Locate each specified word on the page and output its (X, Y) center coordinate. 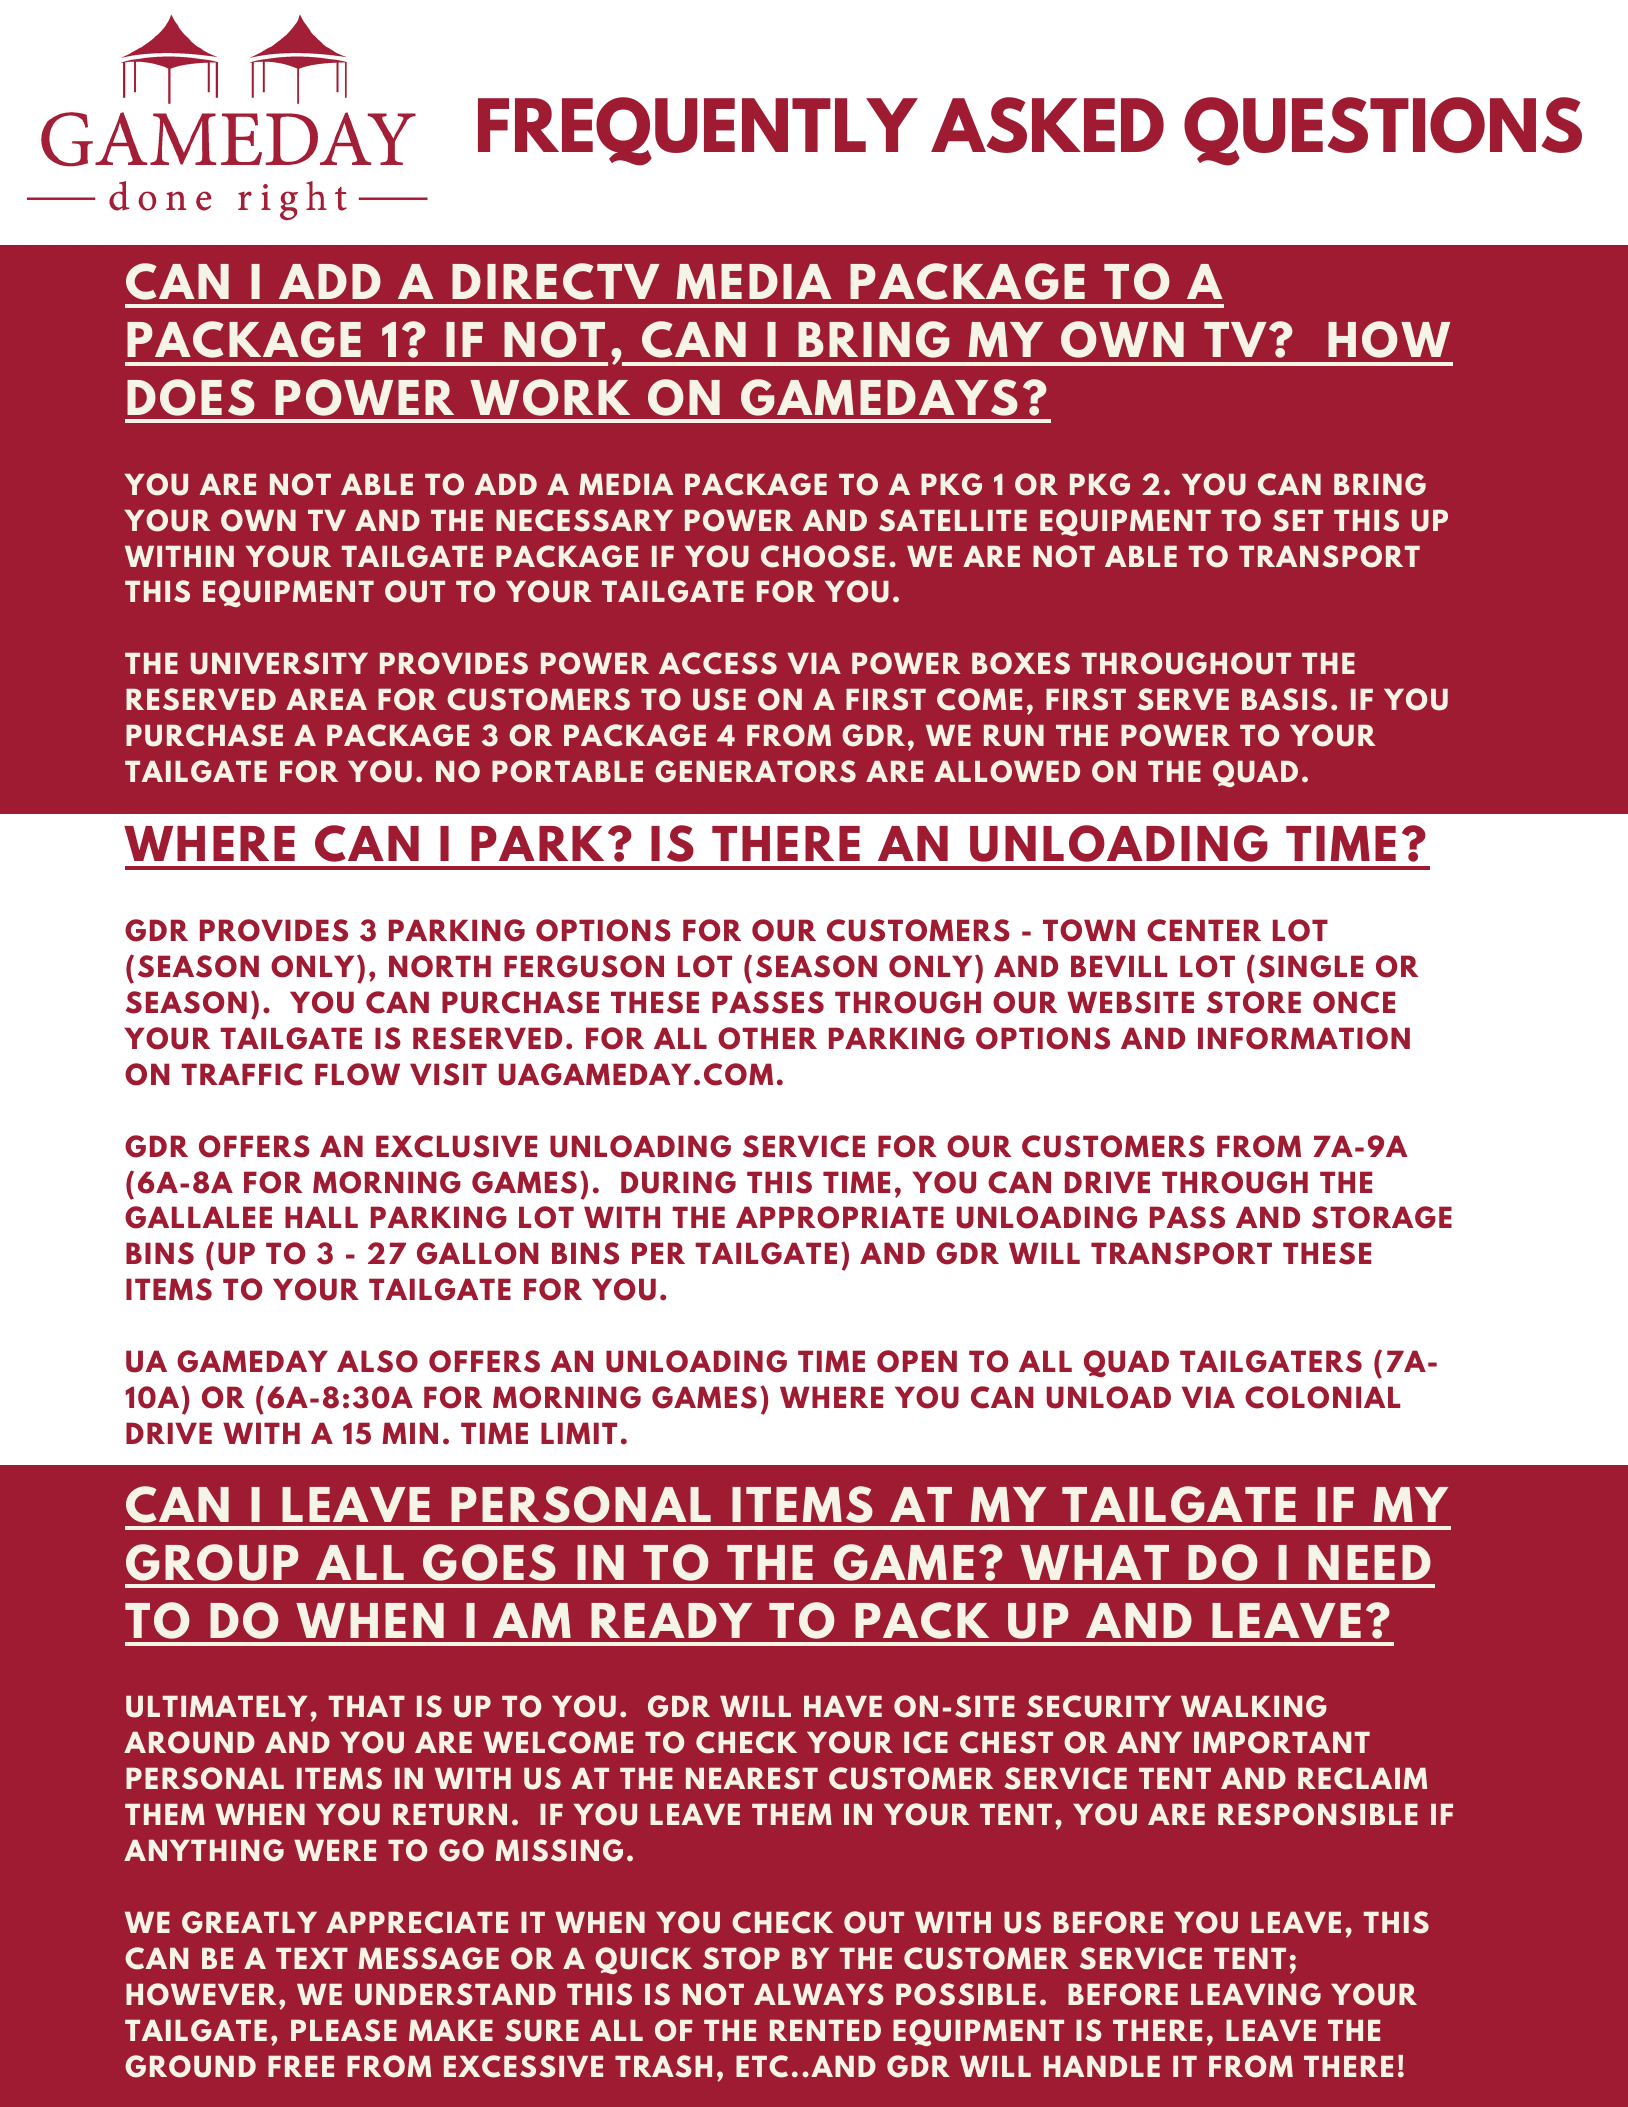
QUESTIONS (1383, 131)
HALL (321, 1217)
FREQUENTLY (698, 131)
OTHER (767, 1038)
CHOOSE (823, 556)
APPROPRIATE (840, 1217)
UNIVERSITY (279, 663)
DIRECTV (556, 281)
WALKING (1254, 1706)
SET (1298, 520)
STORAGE (1382, 1217)
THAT (367, 1706)
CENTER (1204, 930)
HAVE (843, 1706)
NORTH (440, 966)
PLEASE (344, 2030)
